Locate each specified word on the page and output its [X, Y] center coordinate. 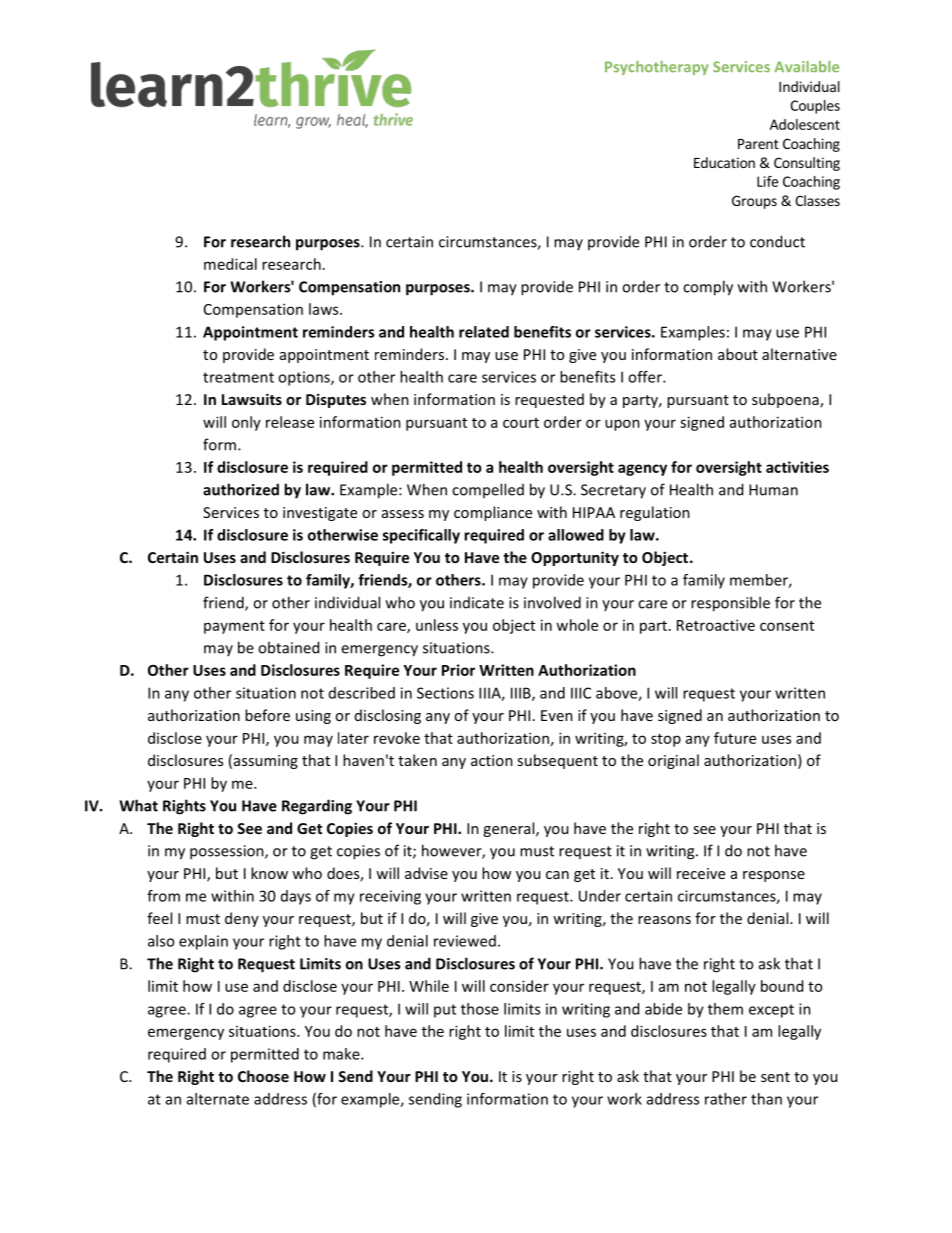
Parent [758, 144]
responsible [730, 604]
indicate [477, 603]
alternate [218, 1099]
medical [230, 264]
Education [724, 162]
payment [234, 627]
